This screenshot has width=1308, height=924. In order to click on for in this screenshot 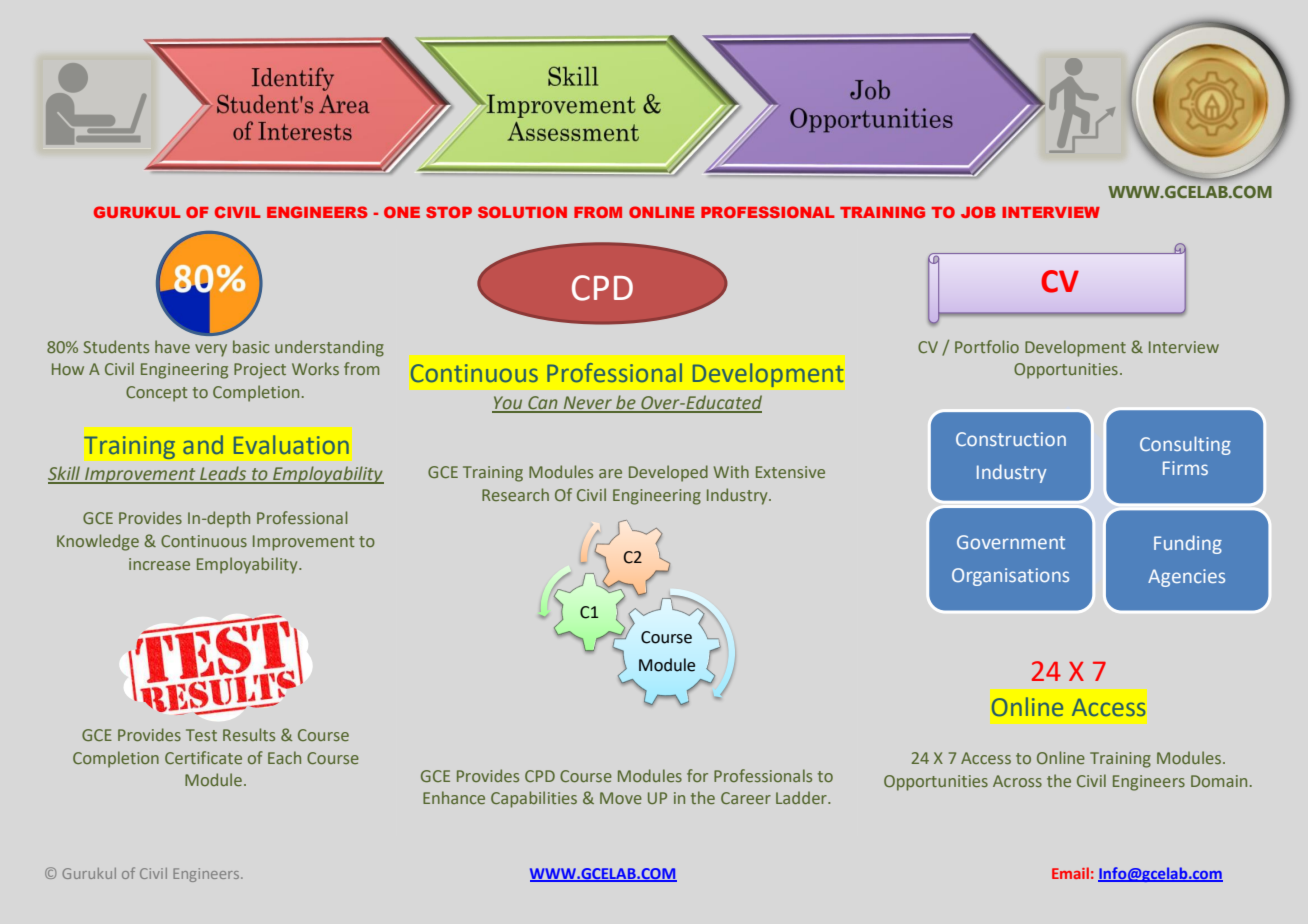, I will do `click(697, 775)`.
